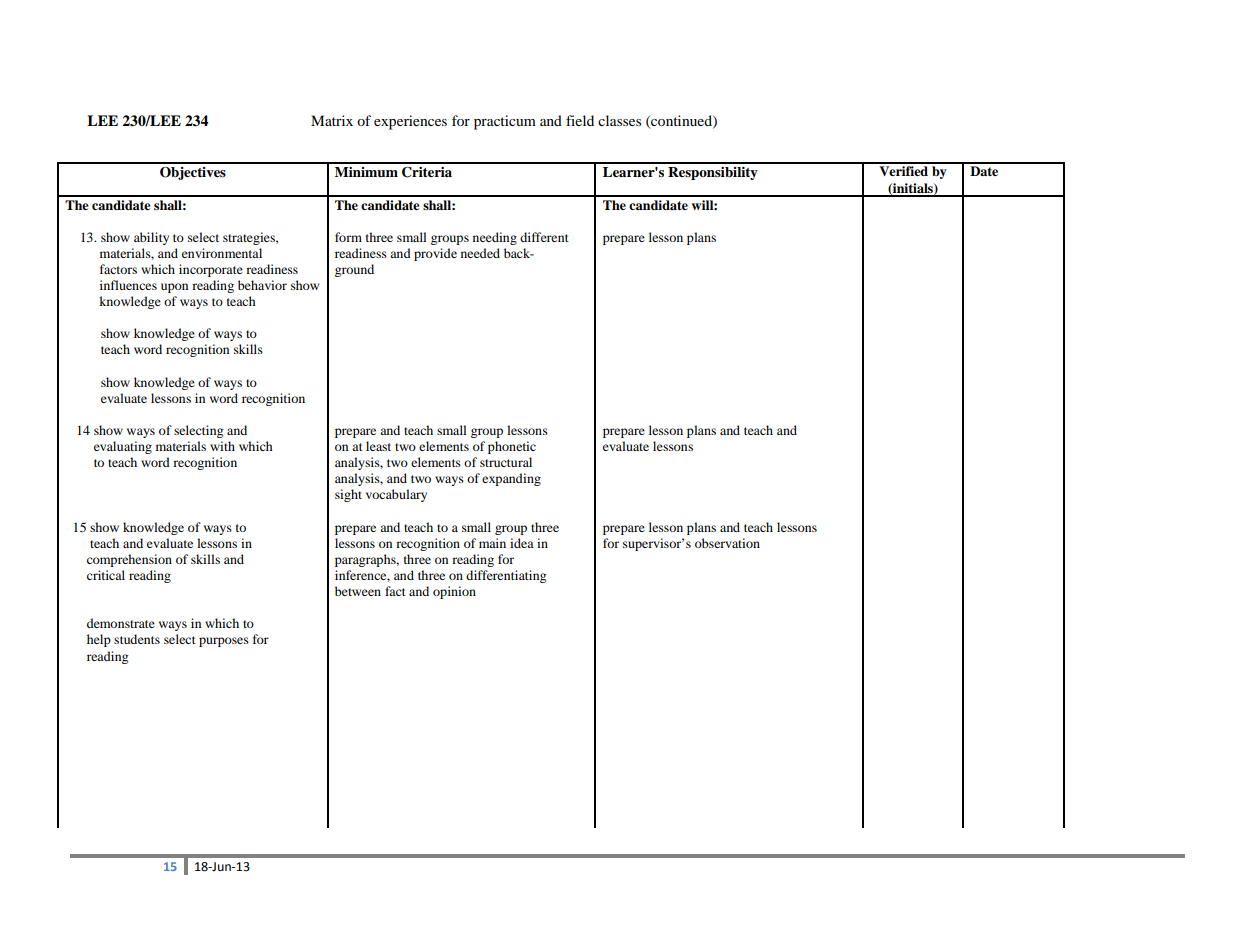 This page has height=952, width=1233. Describe the element at coordinates (137, 639) in the page. I see `students` at that location.
